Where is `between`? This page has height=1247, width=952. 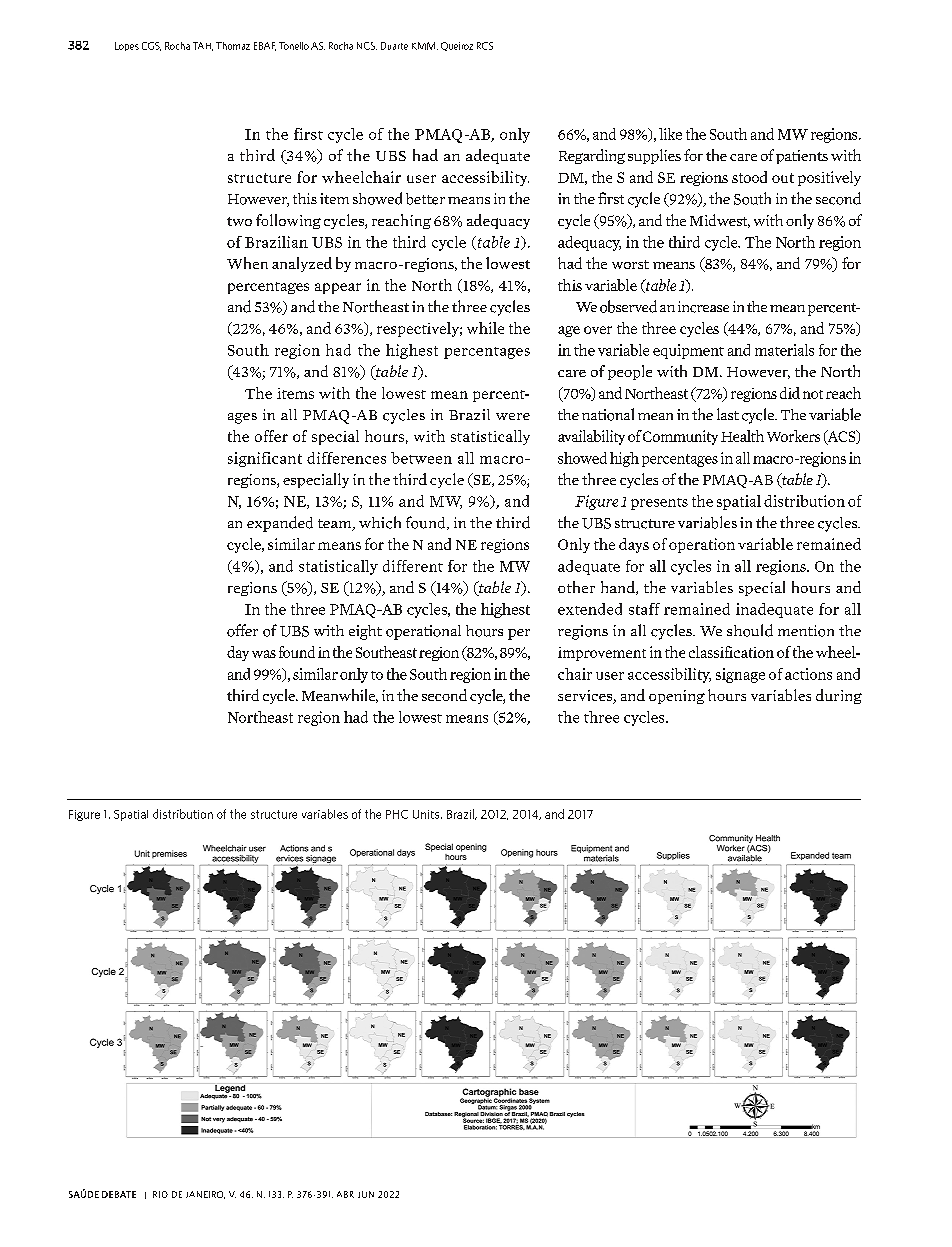 between is located at coordinates (421, 458).
